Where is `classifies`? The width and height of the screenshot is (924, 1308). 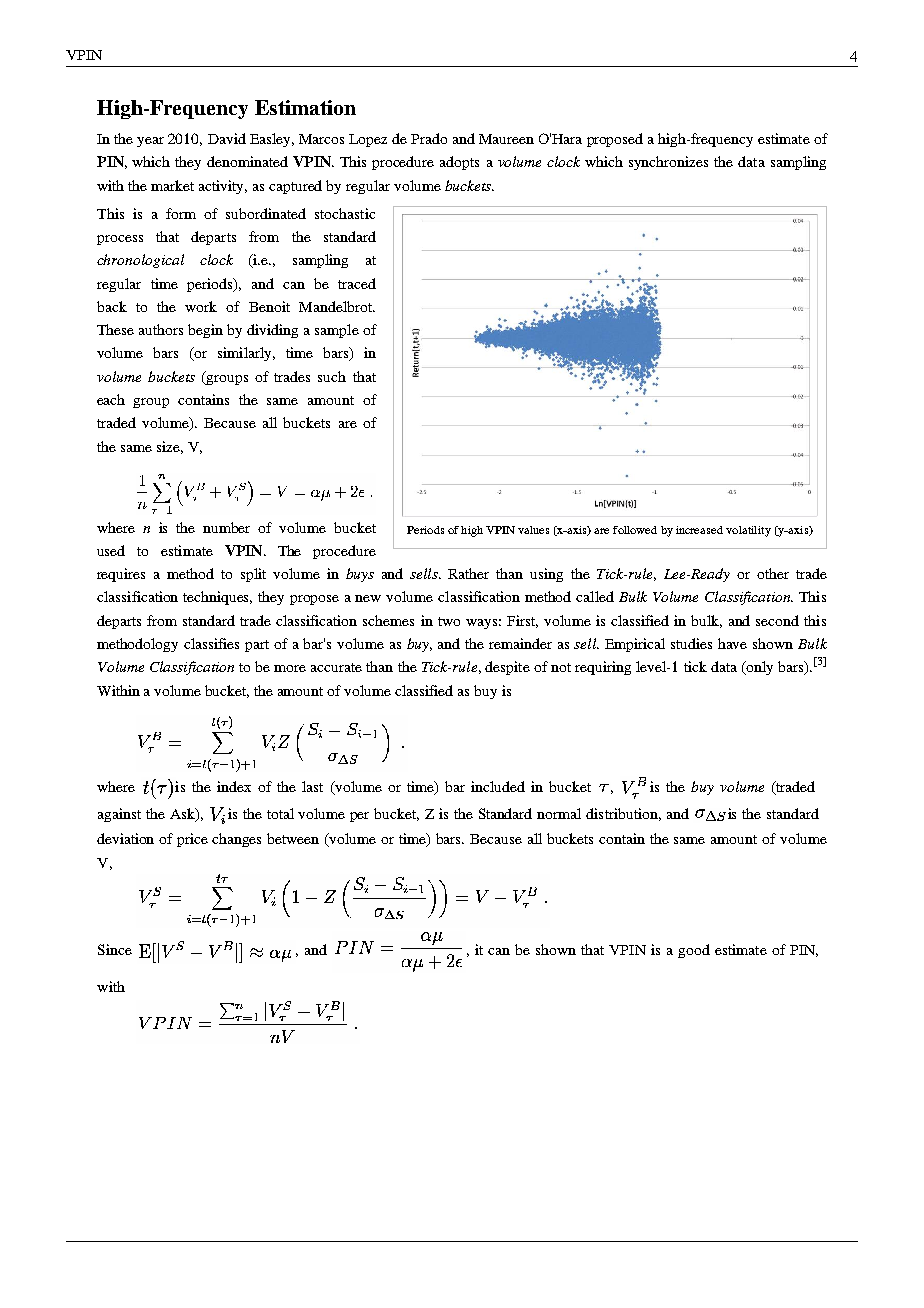 classifies is located at coordinates (211, 643).
